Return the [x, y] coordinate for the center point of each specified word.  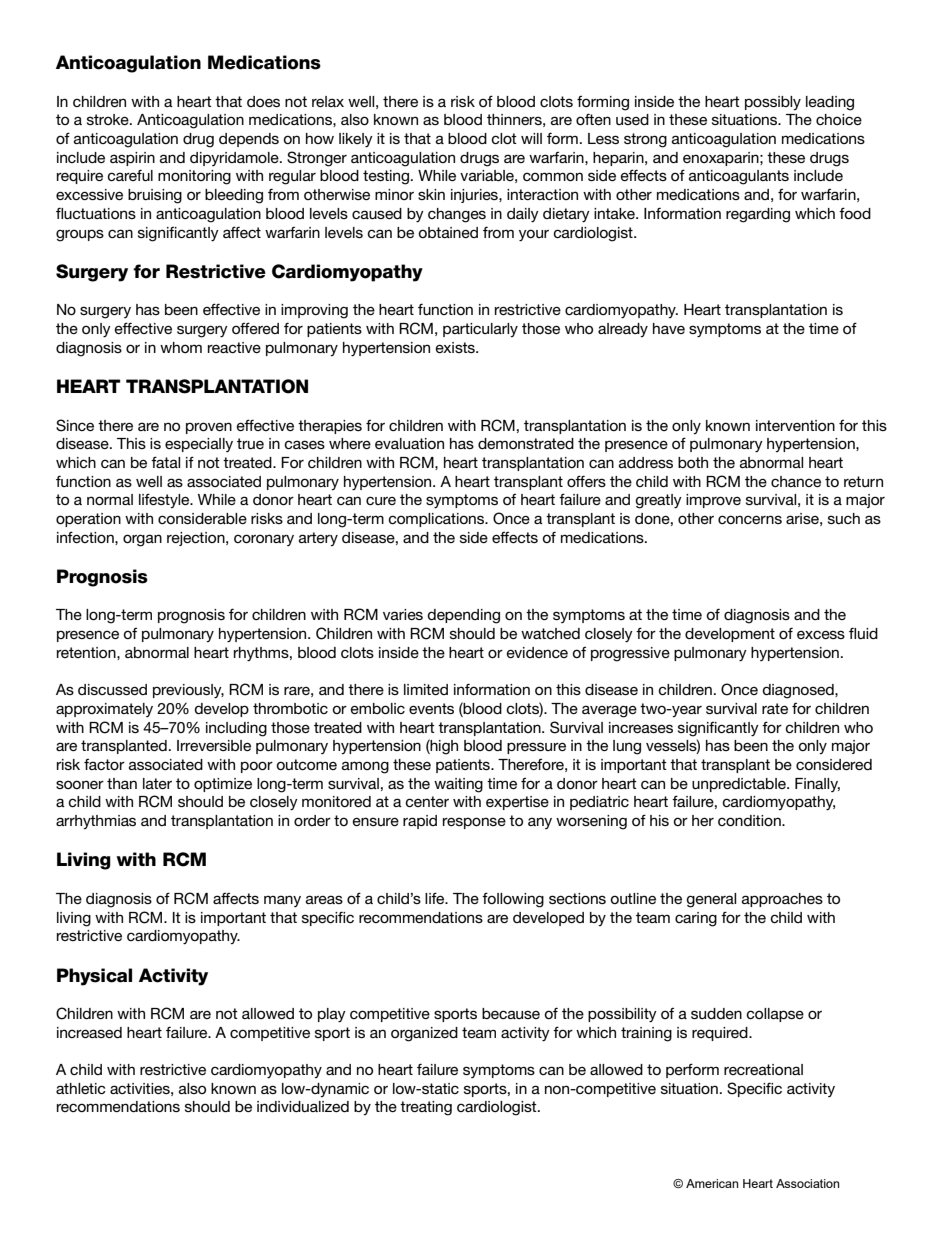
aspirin [132, 159]
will [531, 138]
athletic [81, 1088]
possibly [773, 103]
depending [463, 616]
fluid [863, 633]
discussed [112, 689]
